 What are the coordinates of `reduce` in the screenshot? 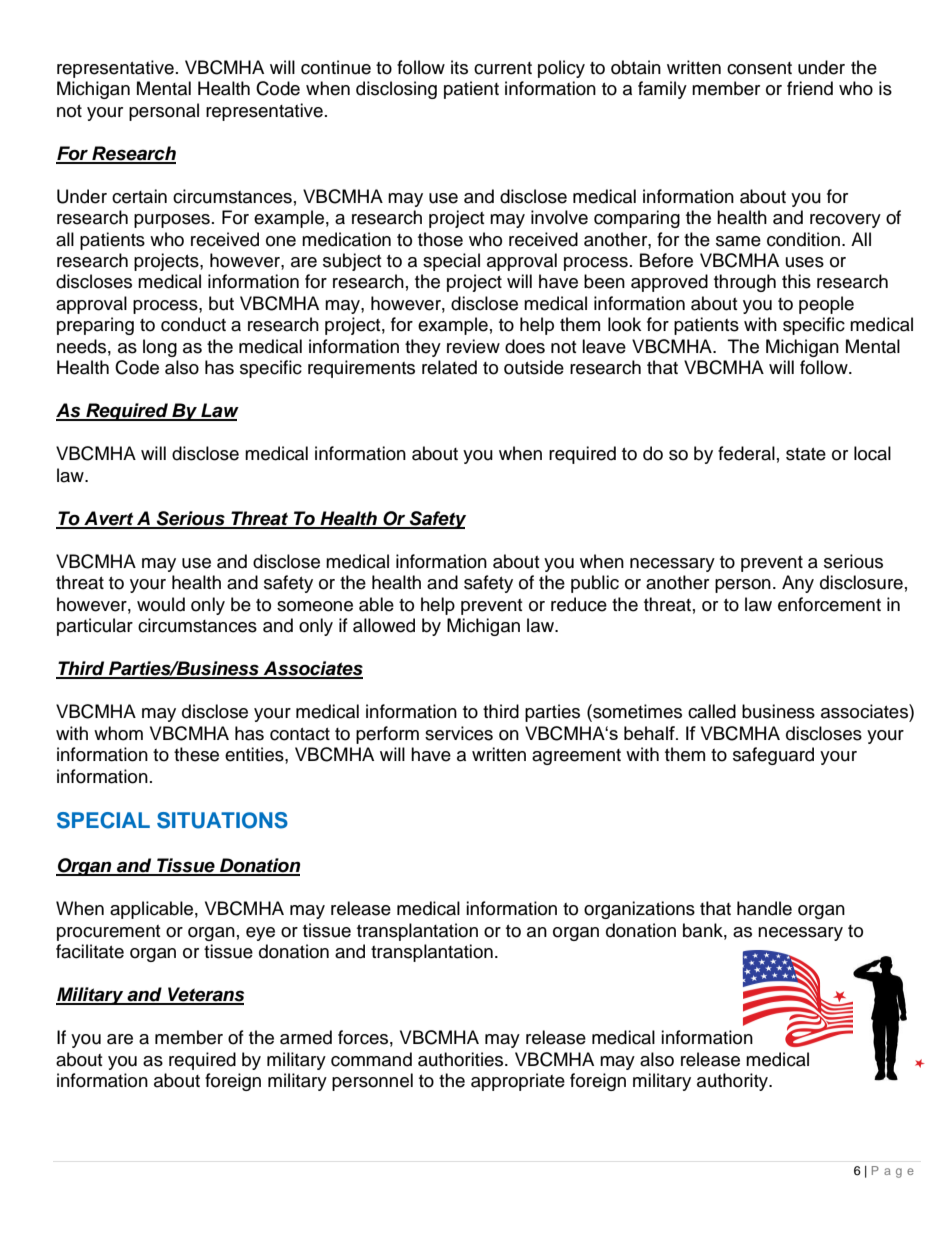 It's located at (579, 604).
